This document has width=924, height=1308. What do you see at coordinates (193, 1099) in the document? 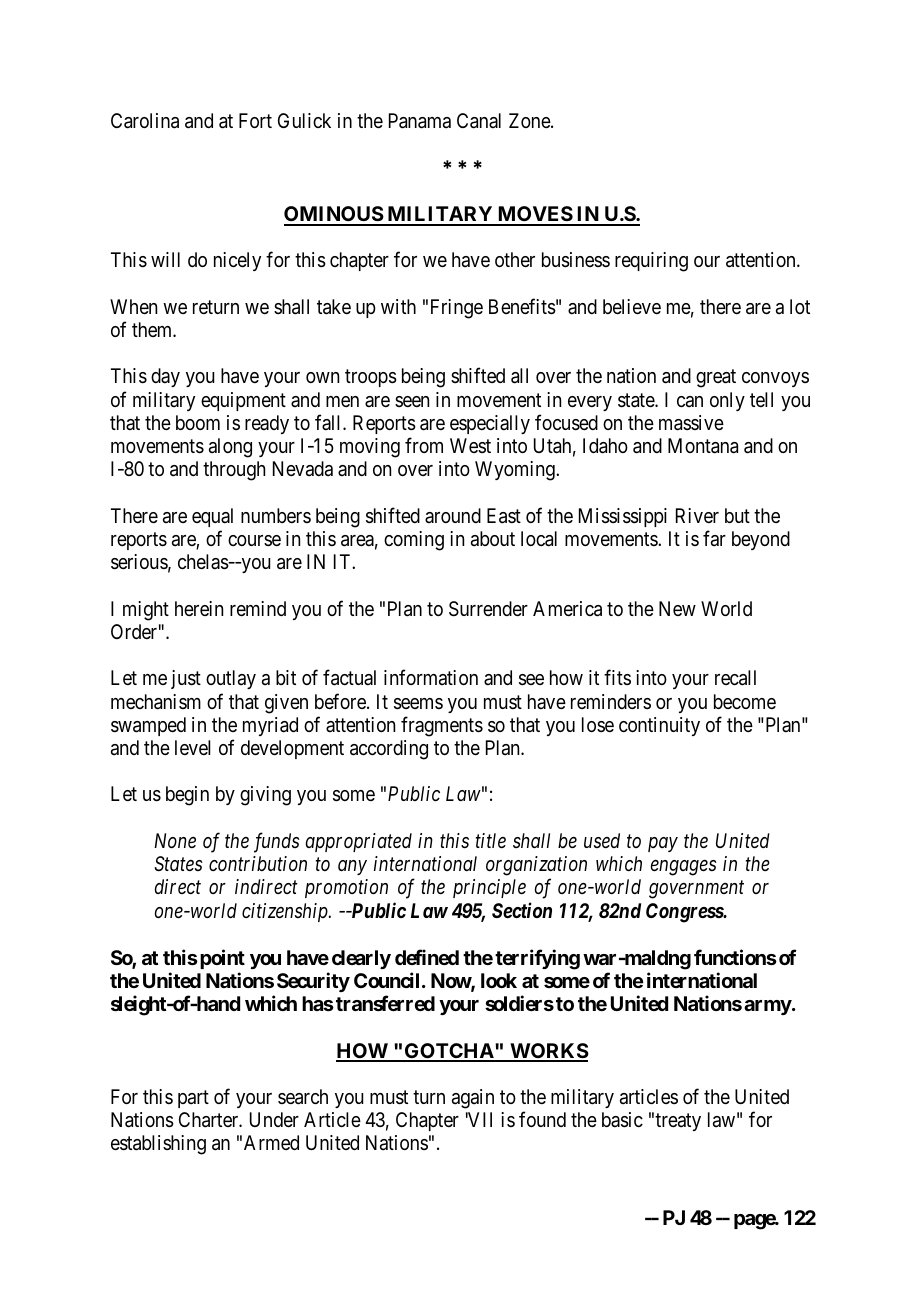
I see `part` at bounding box center [193, 1099].
